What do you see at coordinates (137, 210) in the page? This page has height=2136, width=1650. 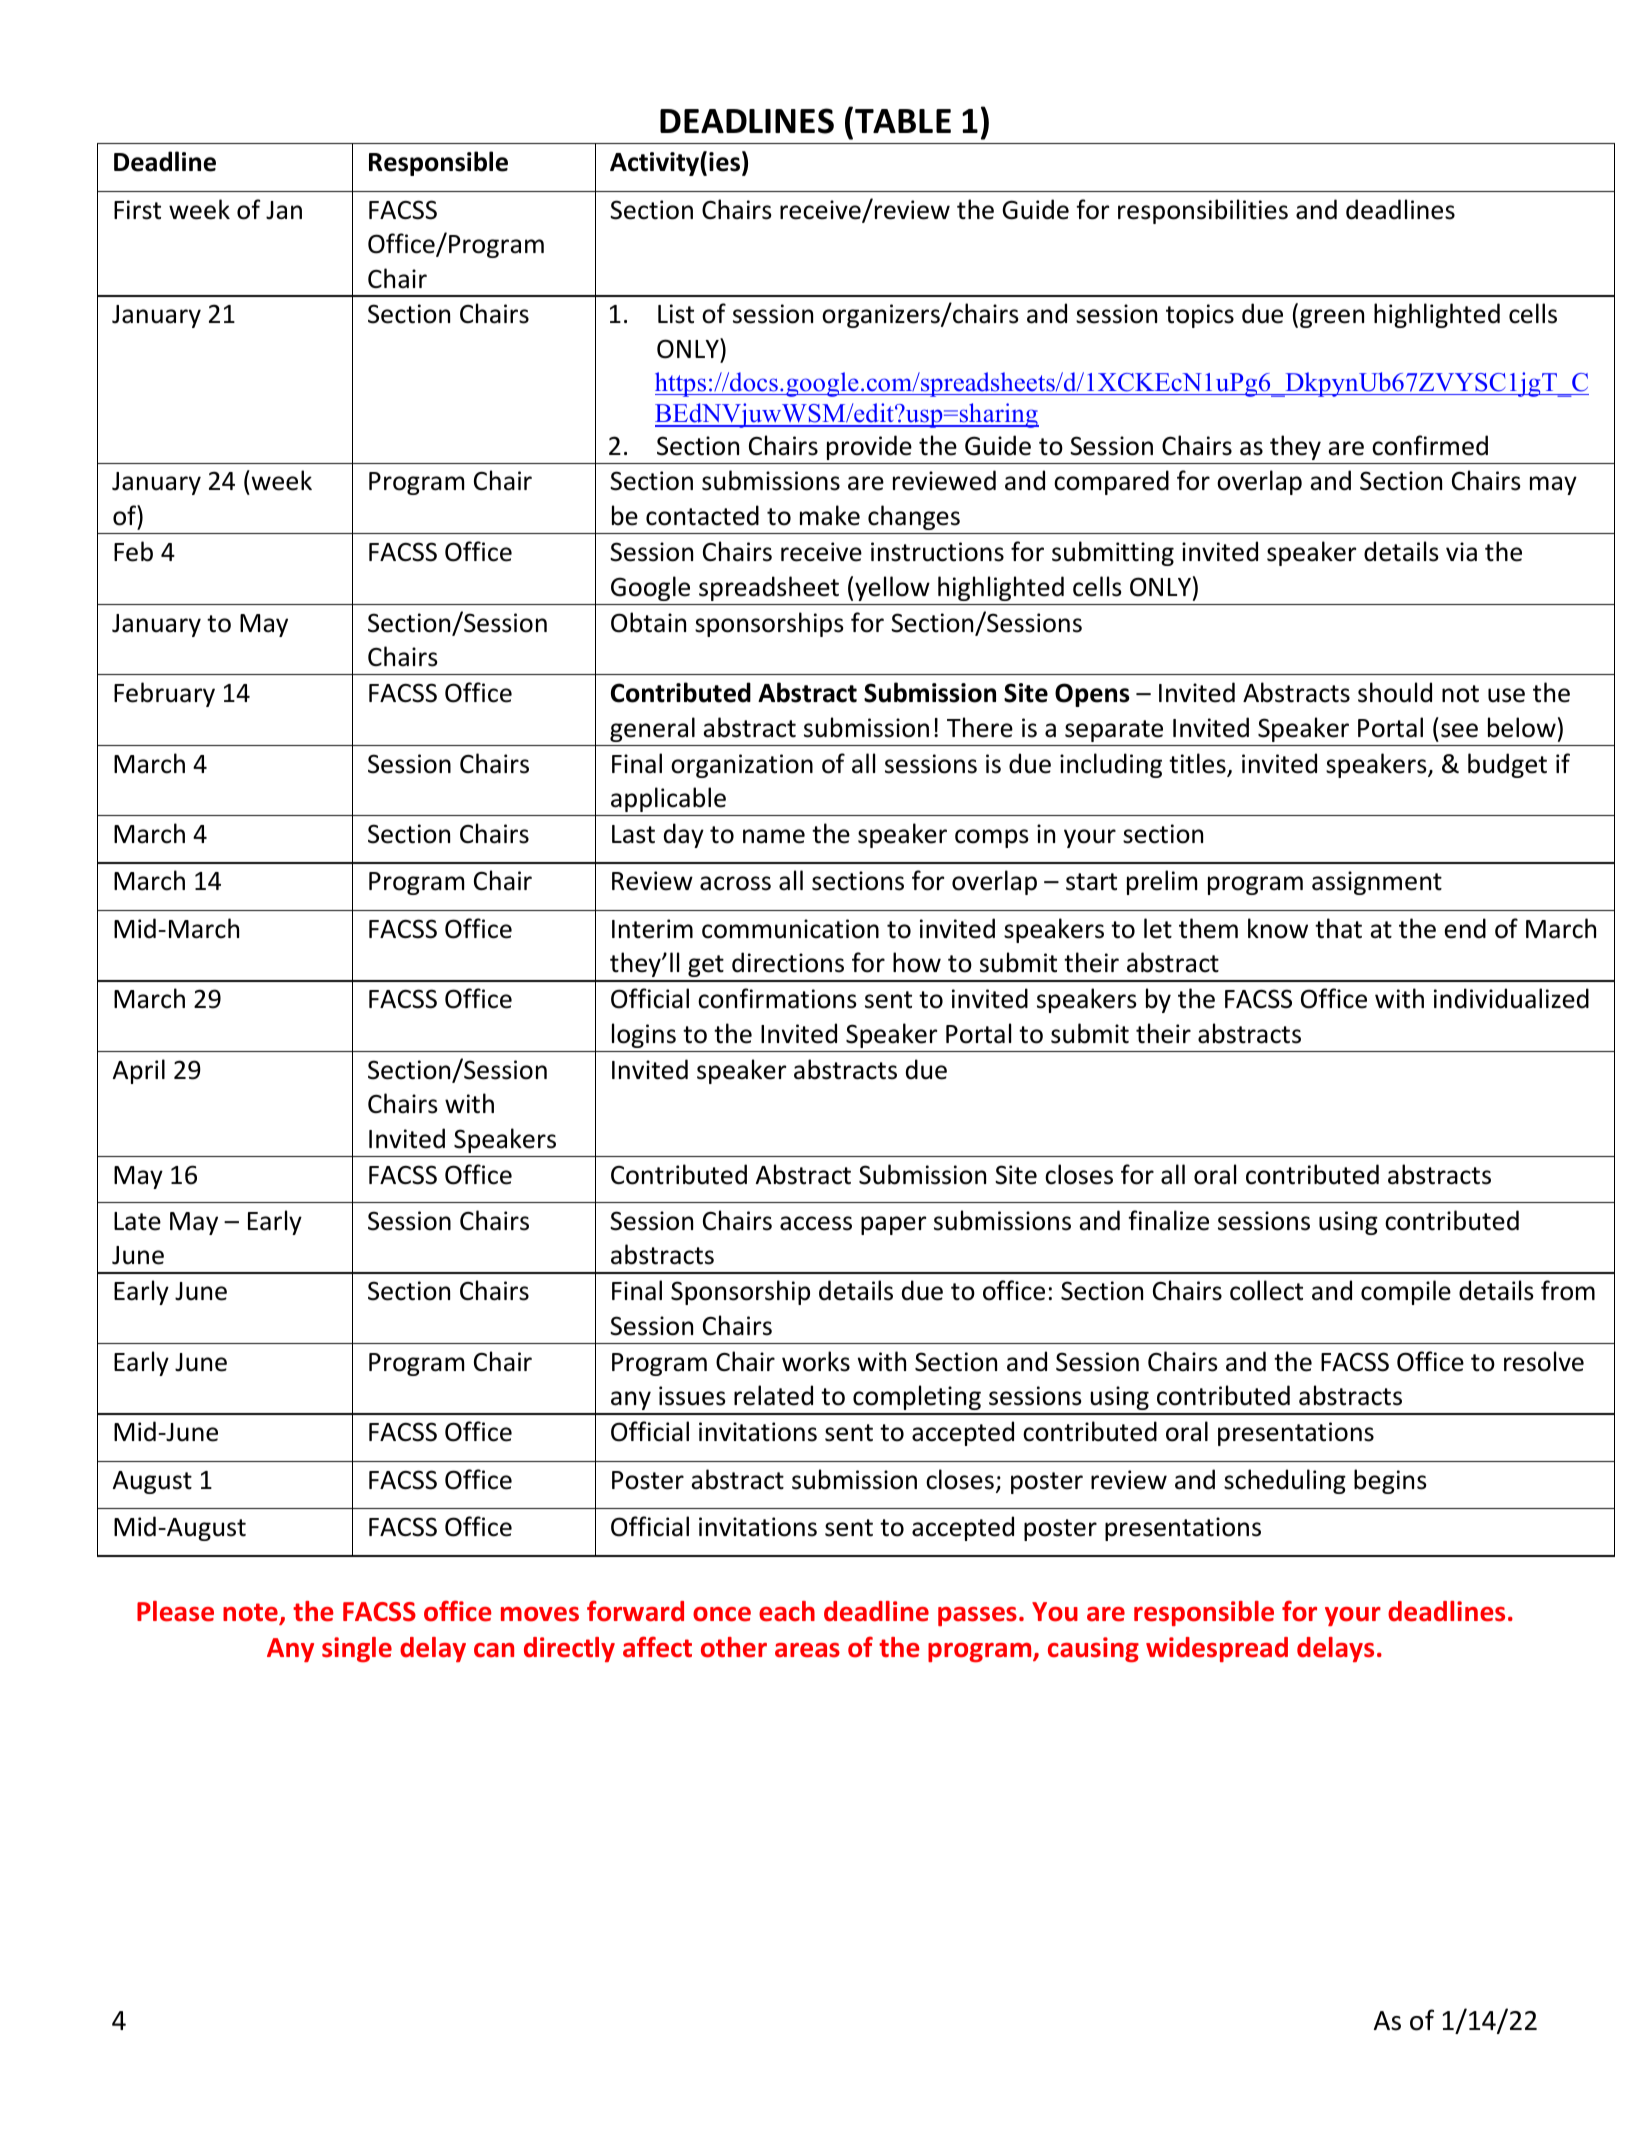 I see `First` at bounding box center [137, 210].
